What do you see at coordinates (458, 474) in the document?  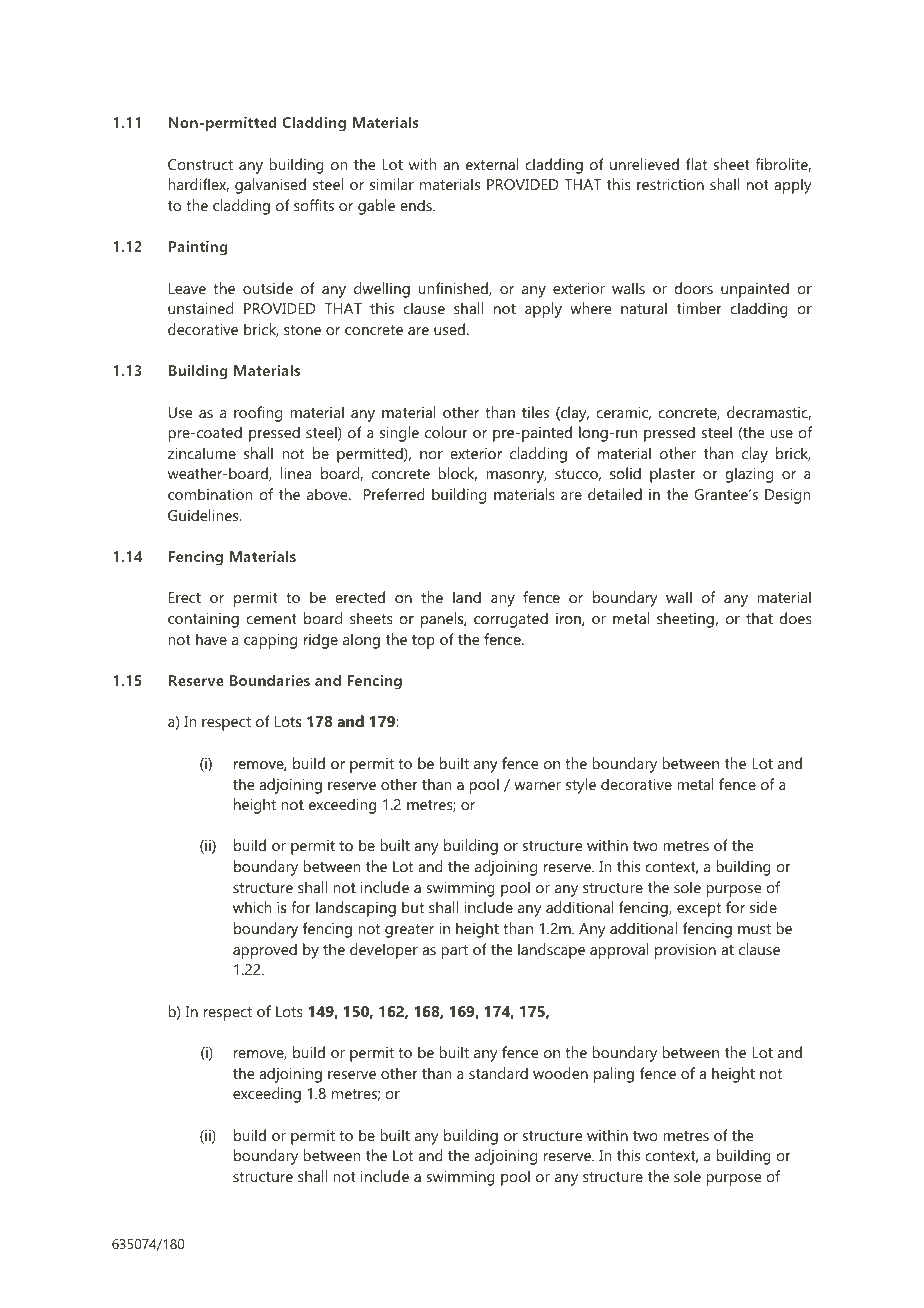 I see `block` at bounding box center [458, 474].
